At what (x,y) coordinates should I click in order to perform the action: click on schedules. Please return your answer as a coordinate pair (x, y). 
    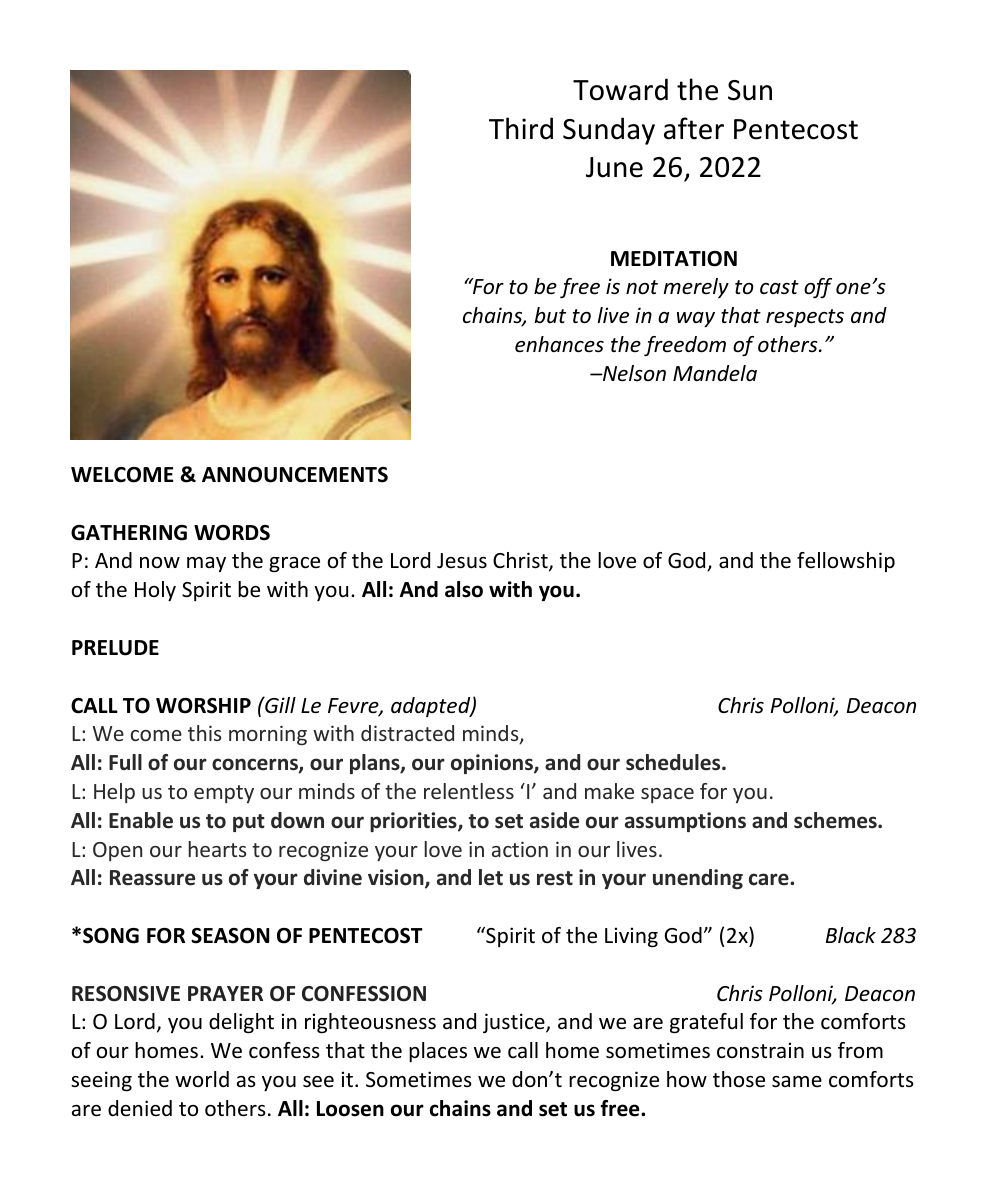
    Looking at the image, I should click on (674, 762).
